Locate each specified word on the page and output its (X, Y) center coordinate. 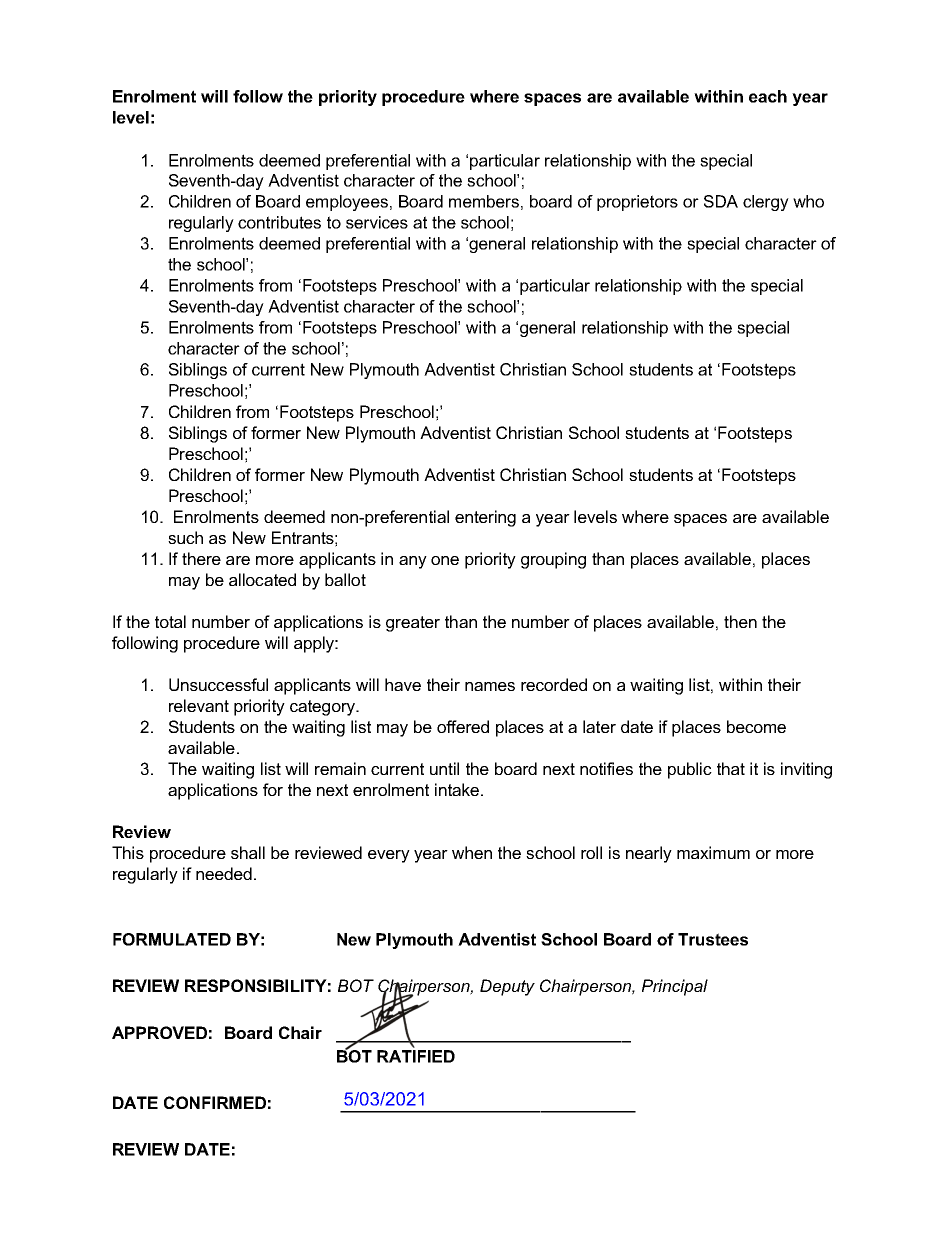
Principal (675, 987)
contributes (279, 222)
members (484, 201)
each (768, 96)
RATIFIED (416, 1056)
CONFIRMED (215, 1102)
